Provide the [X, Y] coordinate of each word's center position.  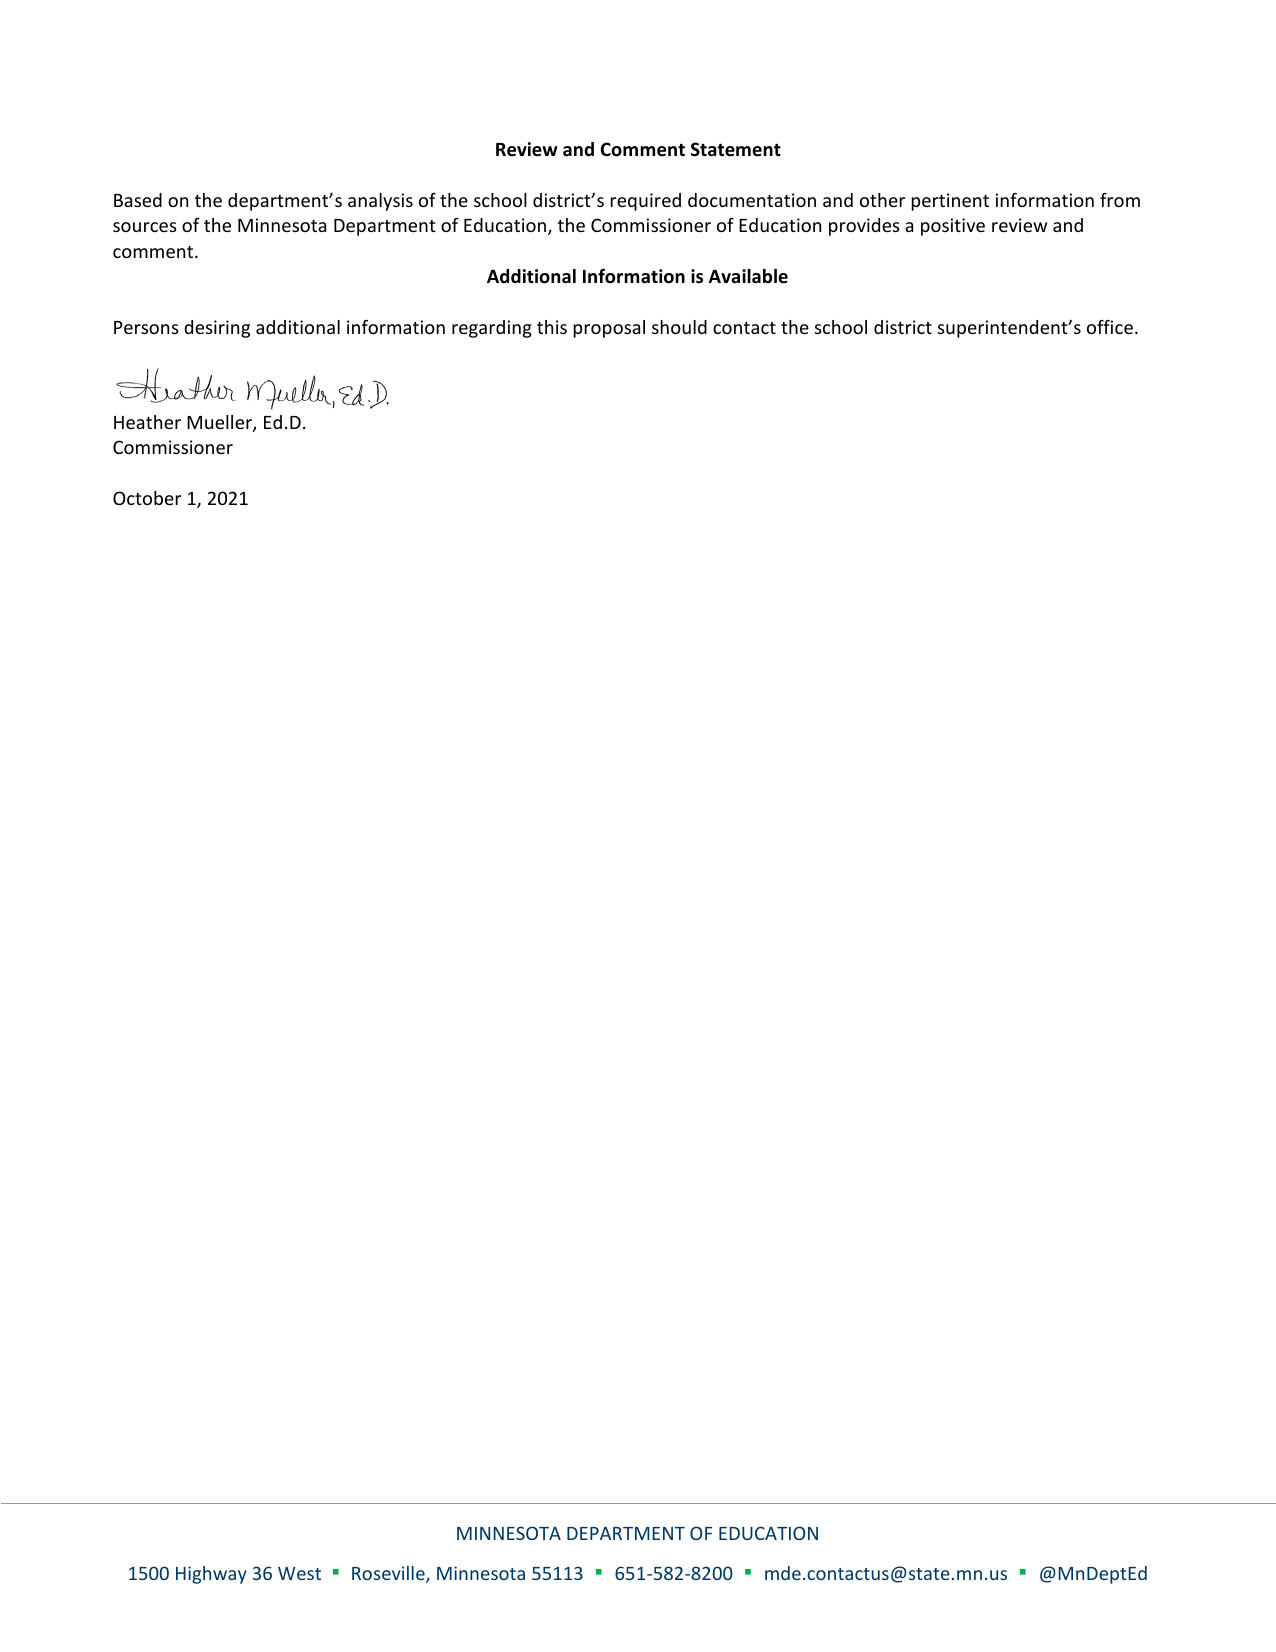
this [552, 327]
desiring [217, 329]
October [147, 498]
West [299, 1573]
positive [953, 227]
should [679, 327]
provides [864, 227]
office [1111, 327]
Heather [147, 422]
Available [748, 276]
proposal [609, 329]
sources [145, 227]
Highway [211, 1575]
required [645, 202]
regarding [492, 329]
